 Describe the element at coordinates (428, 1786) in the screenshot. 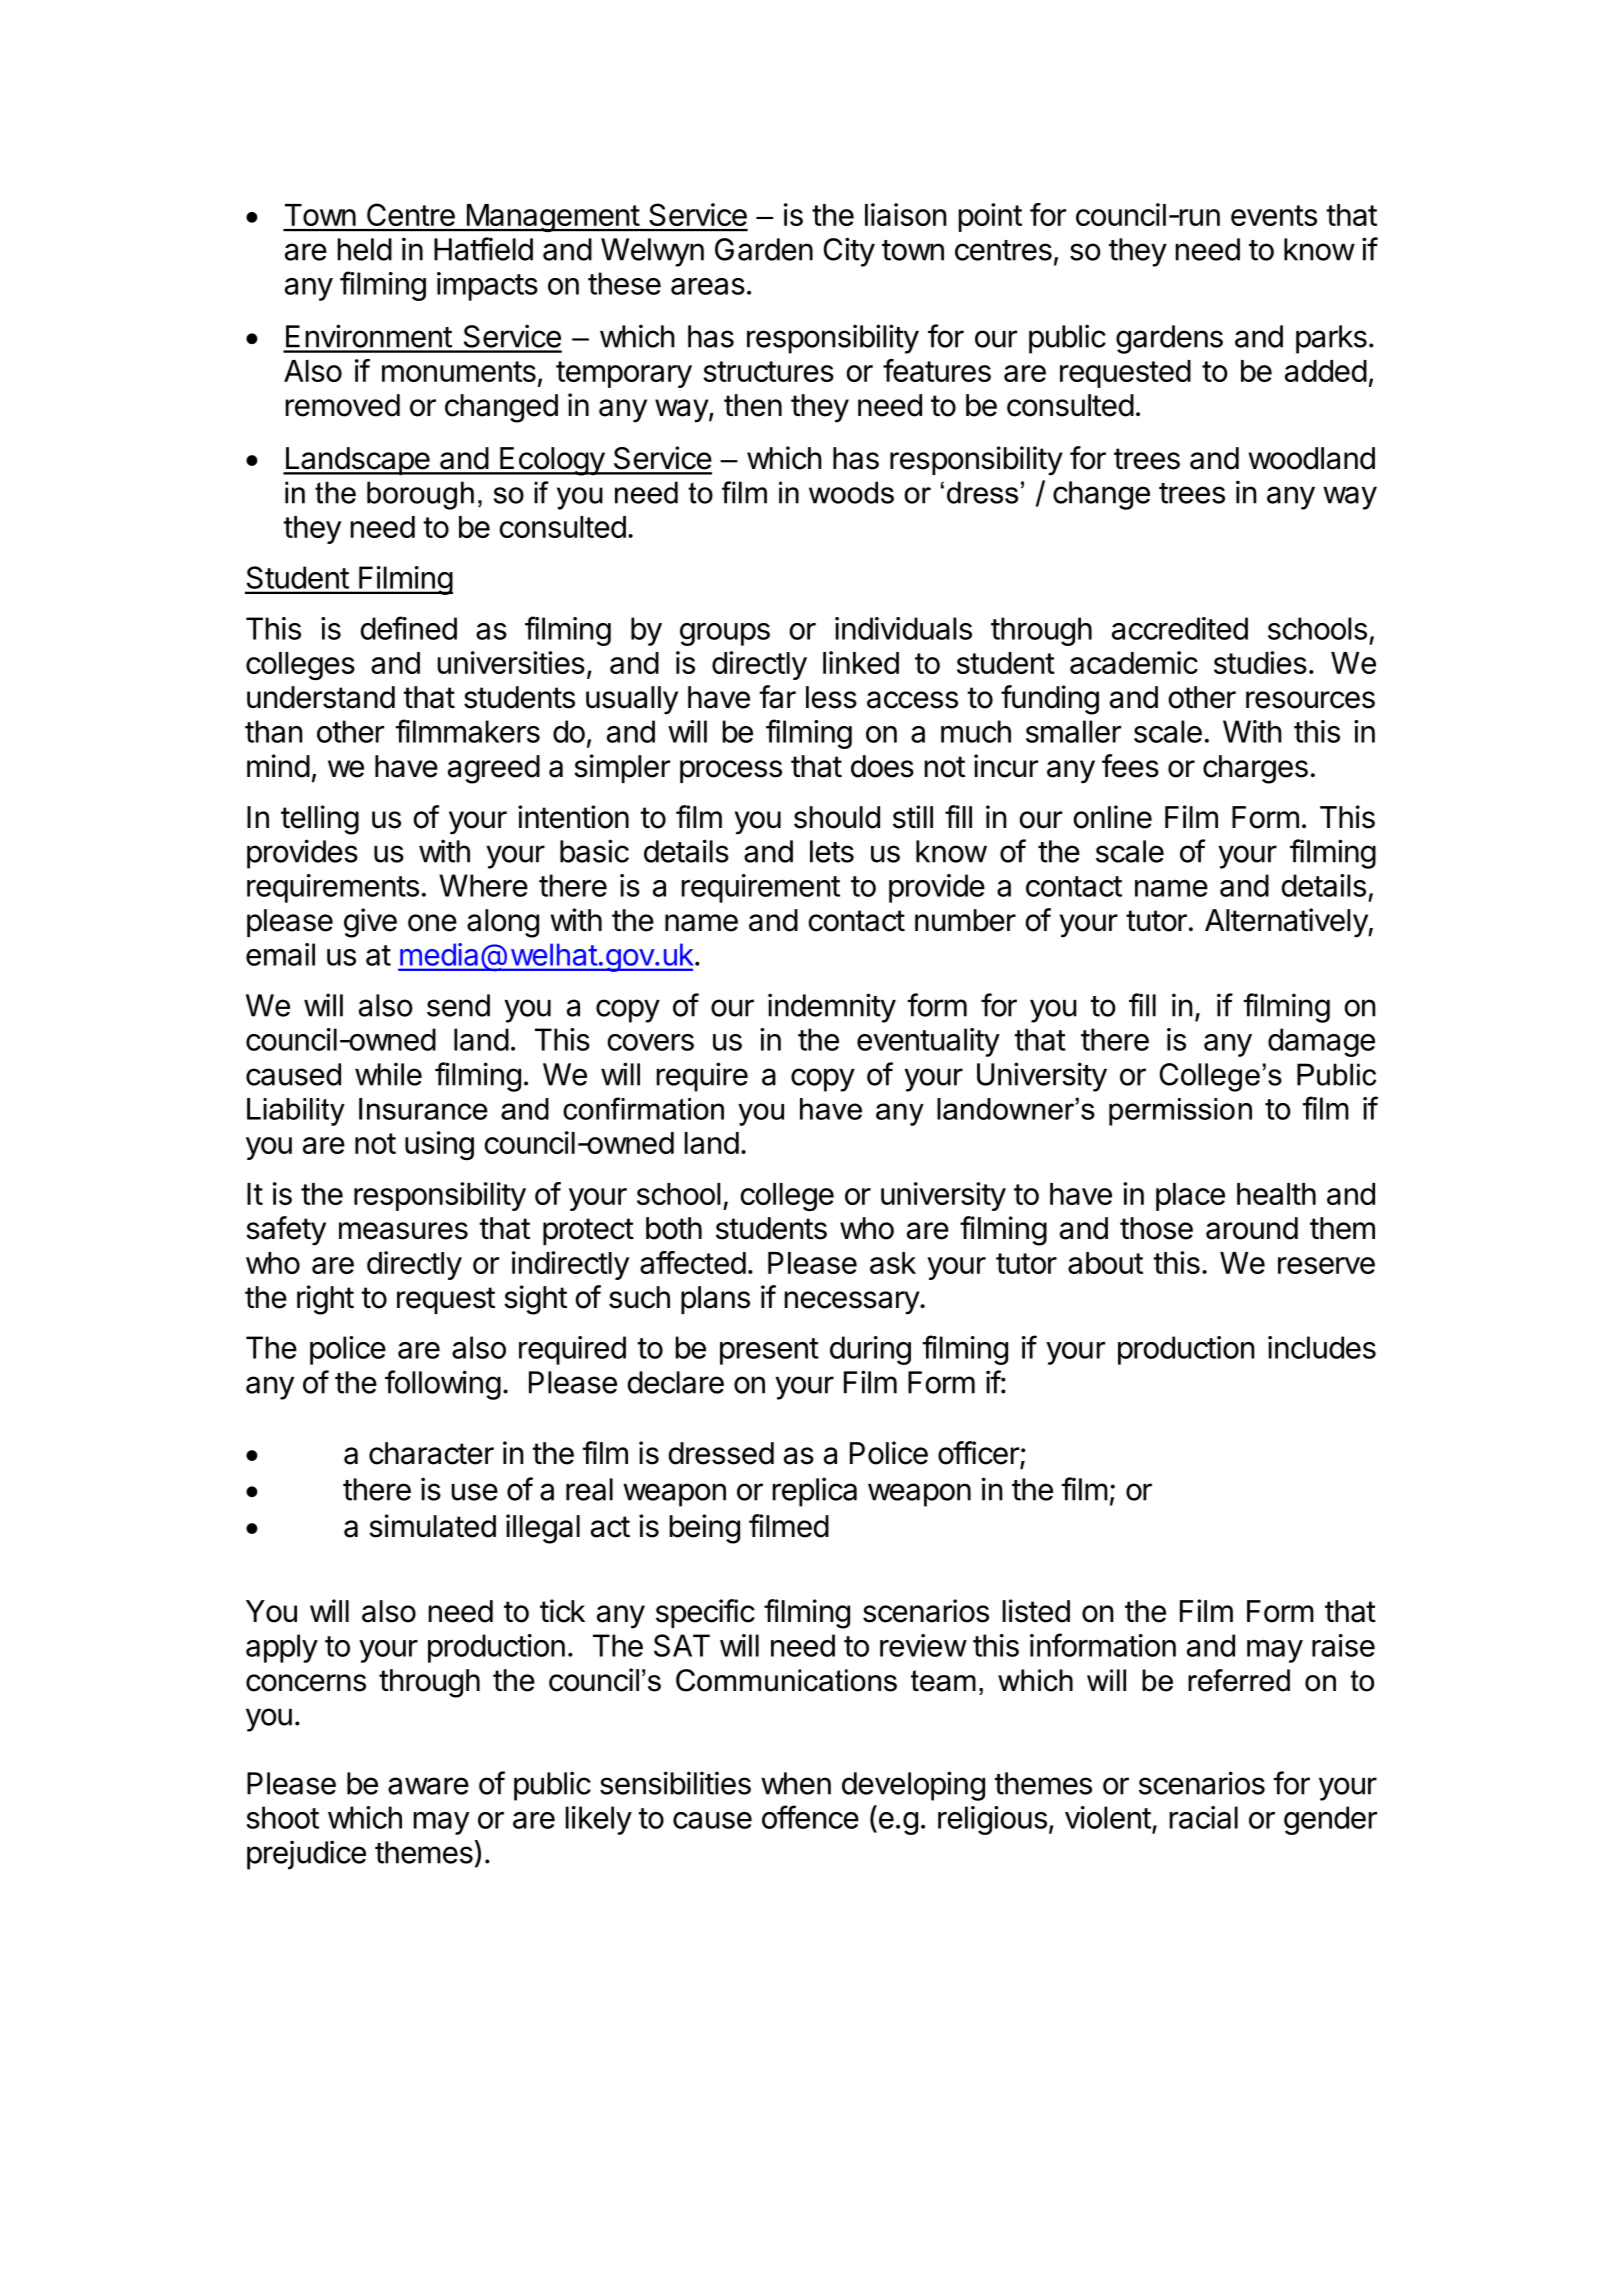

I see `aware` at that location.
